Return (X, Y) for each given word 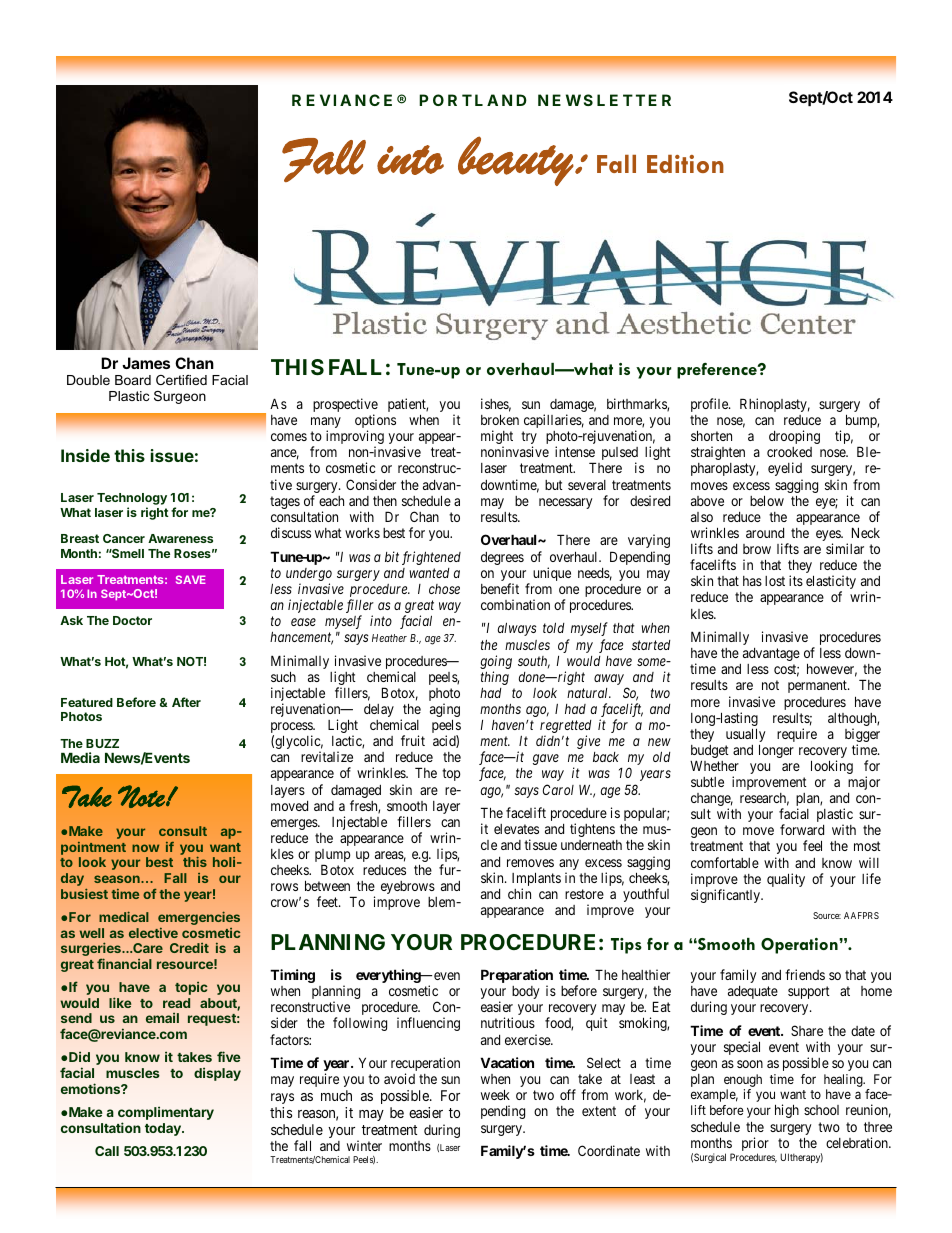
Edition (685, 164)
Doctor (132, 620)
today (164, 1129)
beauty (516, 161)
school (821, 1110)
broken (500, 419)
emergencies (199, 918)
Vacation (507, 1062)
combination (515, 604)
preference (718, 371)
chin (519, 893)
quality (786, 880)
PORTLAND (473, 100)
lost (775, 581)
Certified (181, 380)
